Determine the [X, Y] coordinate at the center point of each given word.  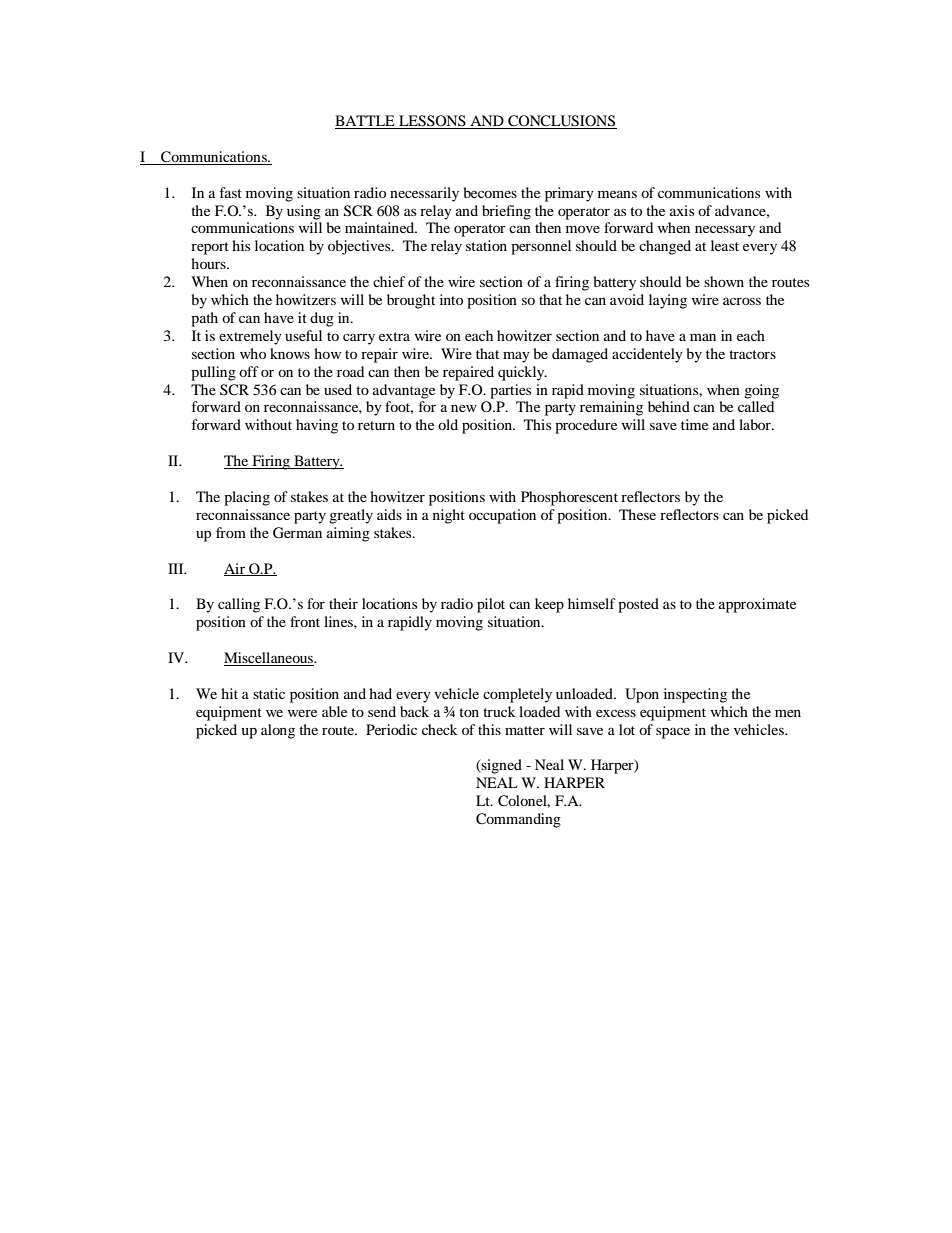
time [694, 424]
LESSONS [432, 122]
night [449, 516]
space [673, 733]
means [617, 194]
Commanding [518, 820]
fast [231, 192]
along [278, 731]
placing [247, 498]
